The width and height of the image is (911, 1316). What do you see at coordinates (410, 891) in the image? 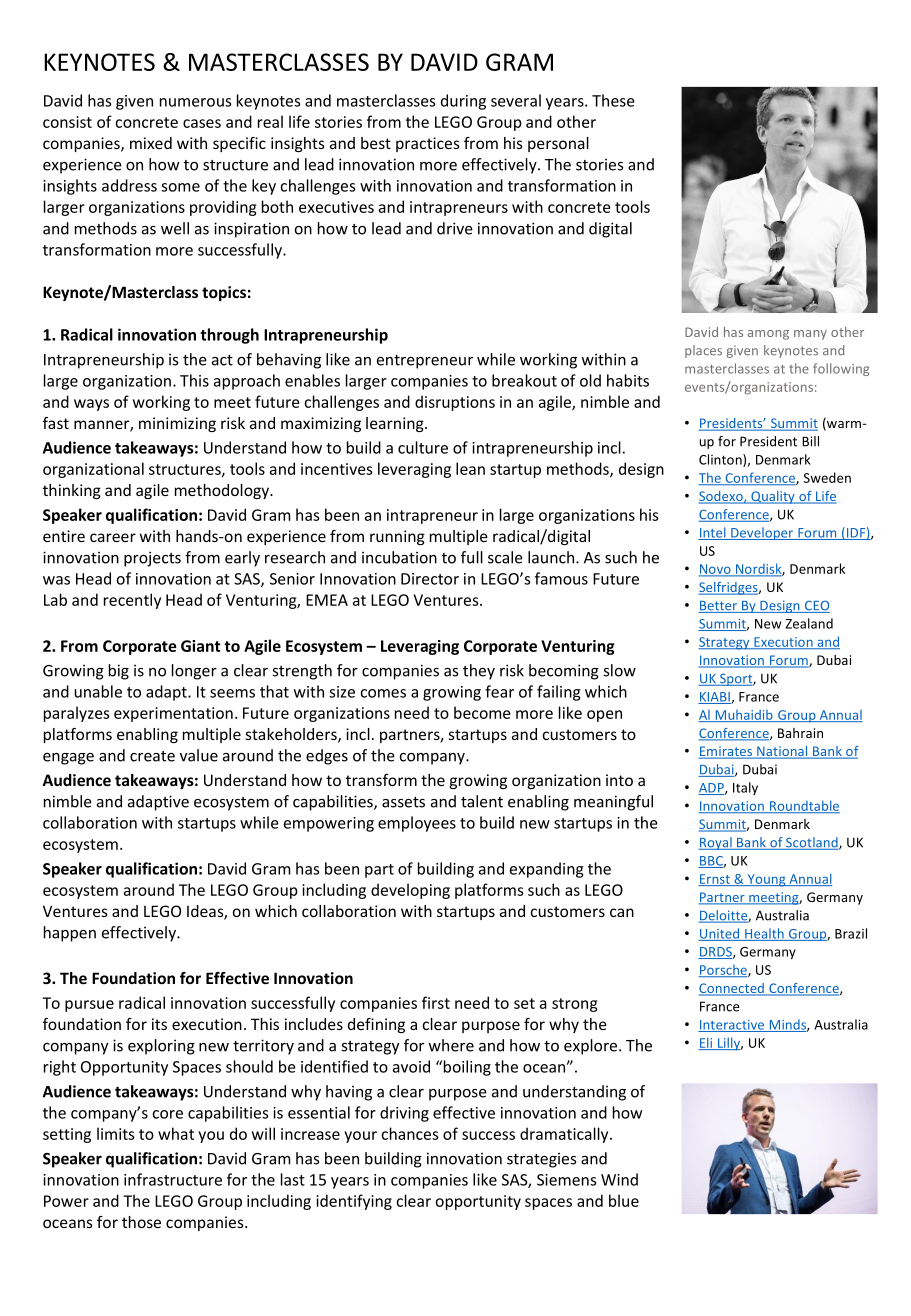
I see `developing` at bounding box center [410, 891].
